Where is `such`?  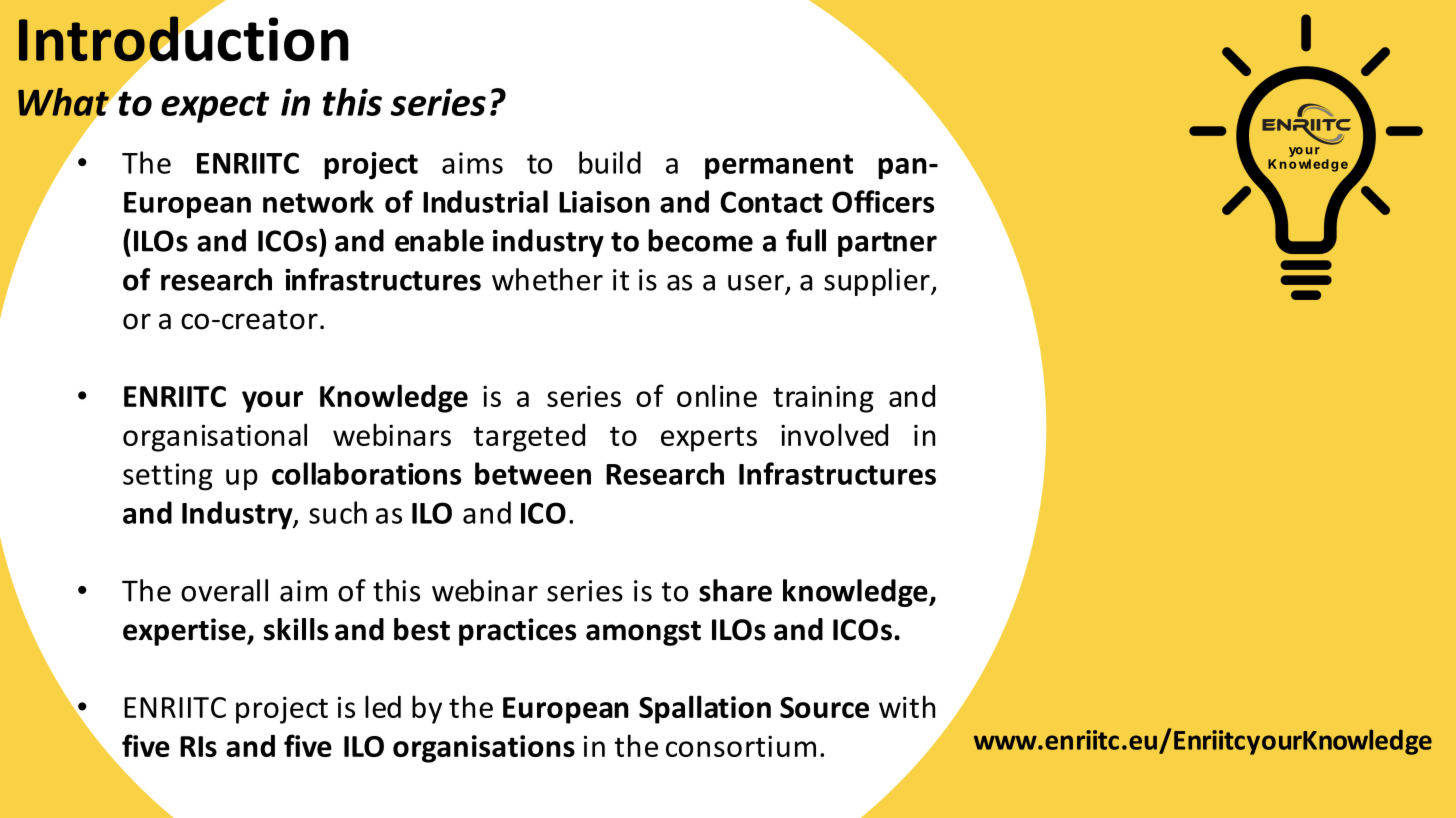
such is located at coordinates (338, 512).
